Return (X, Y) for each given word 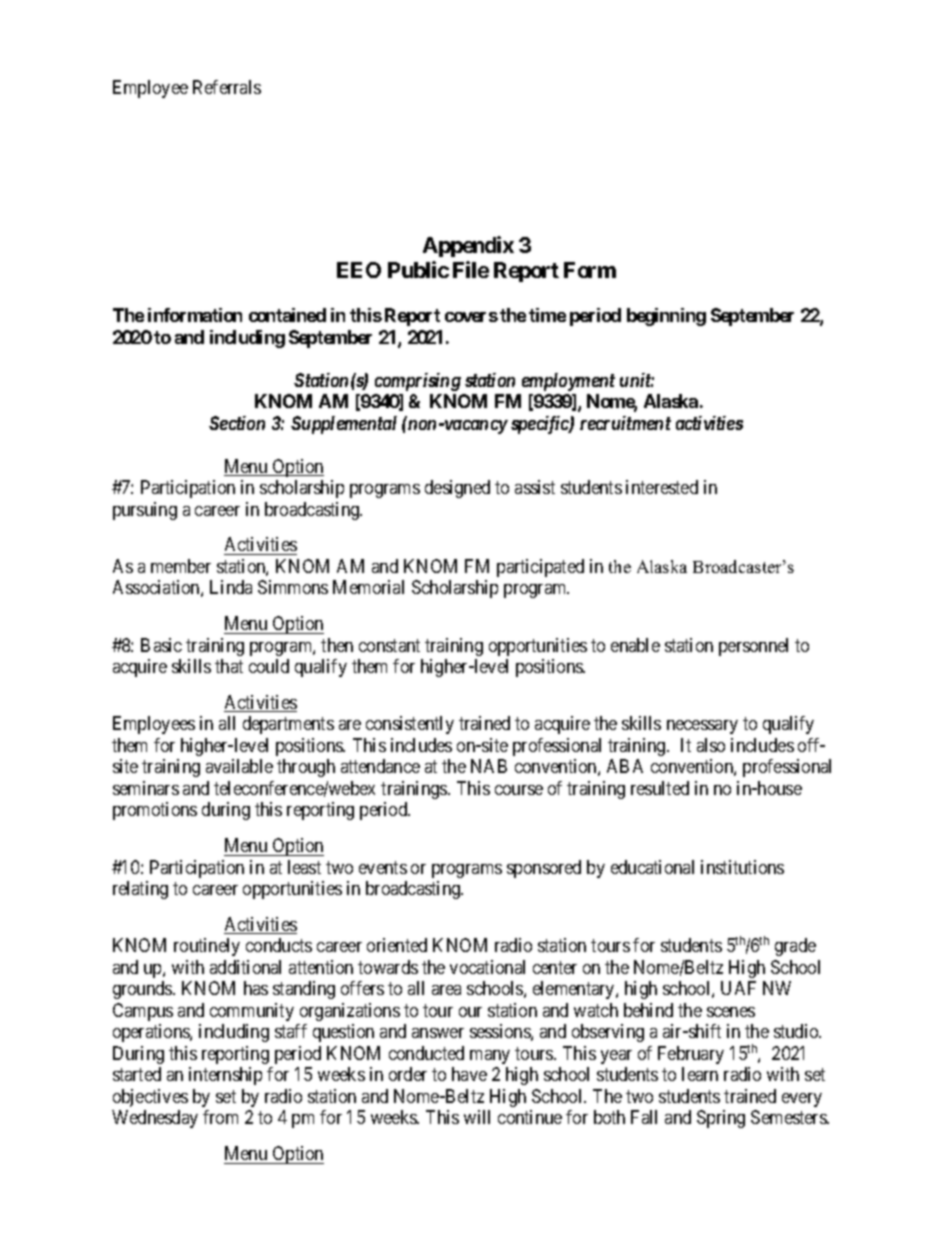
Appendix (468, 246)
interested (662, 487)
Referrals (227, 87)
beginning (666, 317)
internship (225, 1076)
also (711, 745)
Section (237, 423)
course (519, 790)
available (239, 766)
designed (457, 489)
